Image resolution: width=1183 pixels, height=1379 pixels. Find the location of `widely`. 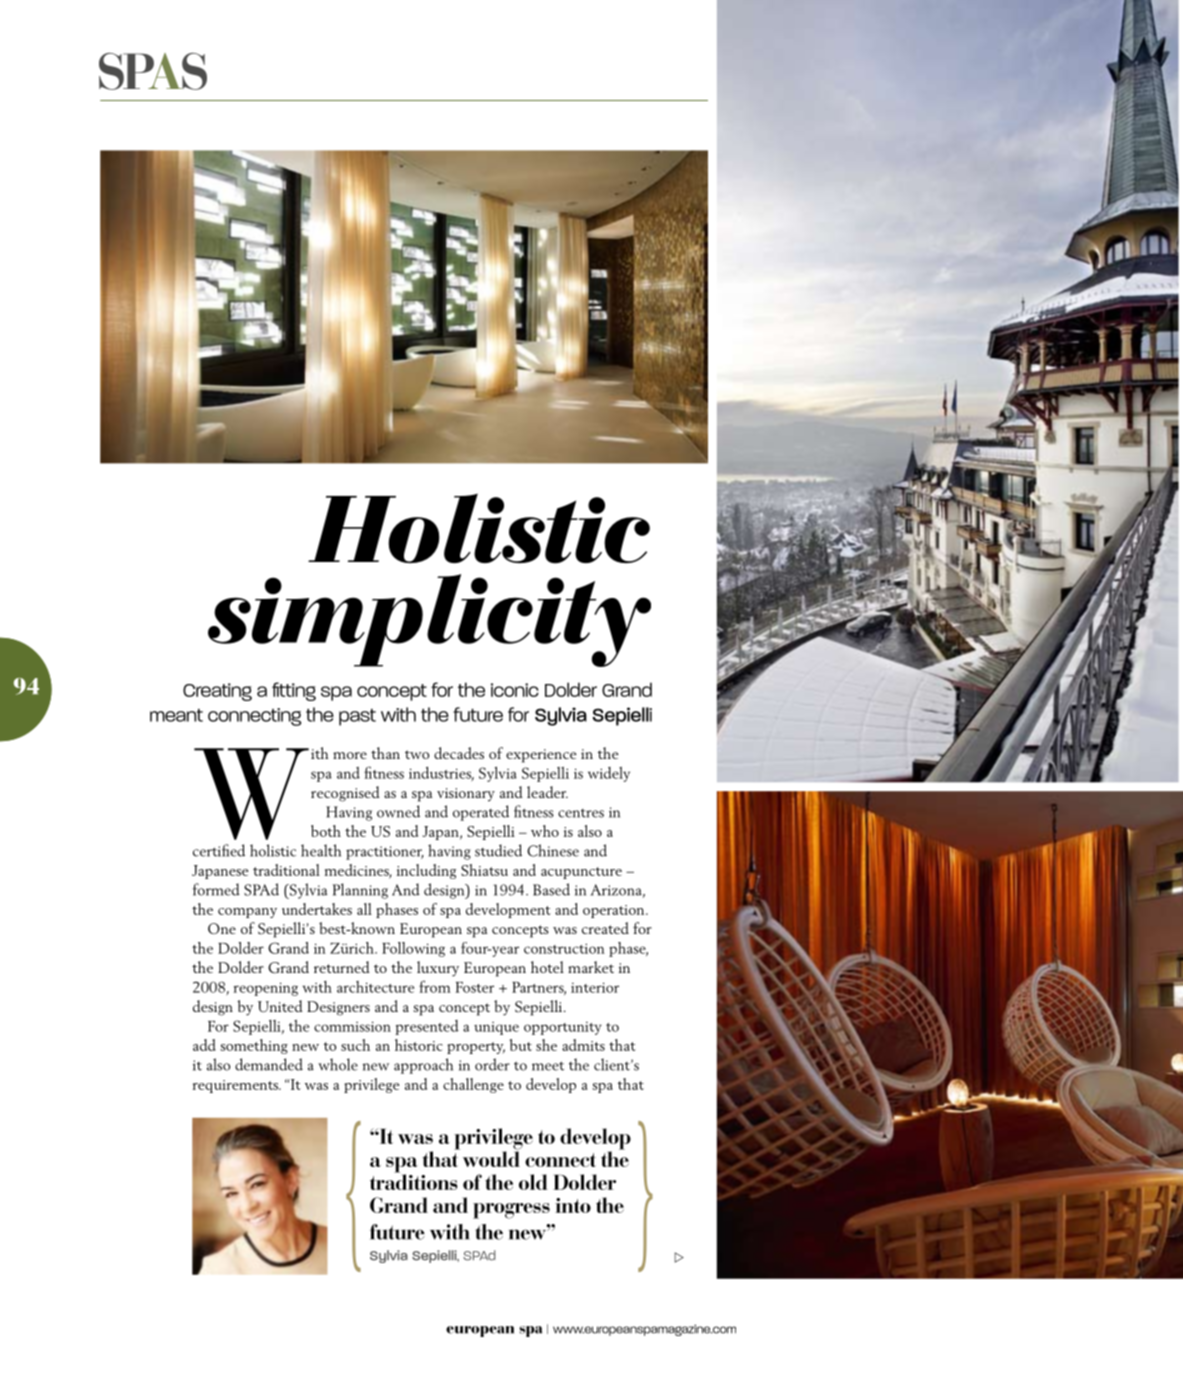

widely is located at coordinates (609, 774).
